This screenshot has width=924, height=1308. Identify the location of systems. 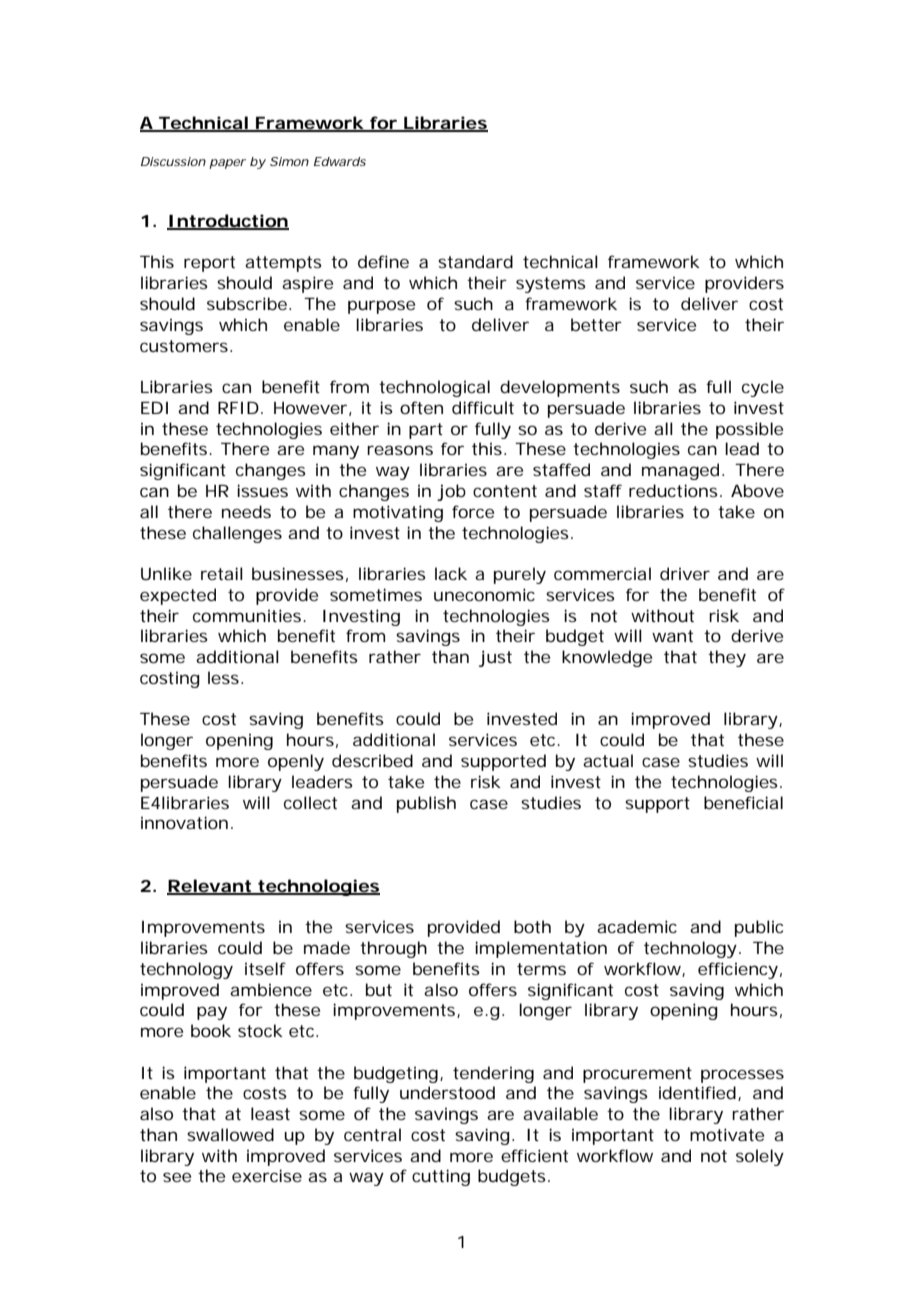
(551, 285).
